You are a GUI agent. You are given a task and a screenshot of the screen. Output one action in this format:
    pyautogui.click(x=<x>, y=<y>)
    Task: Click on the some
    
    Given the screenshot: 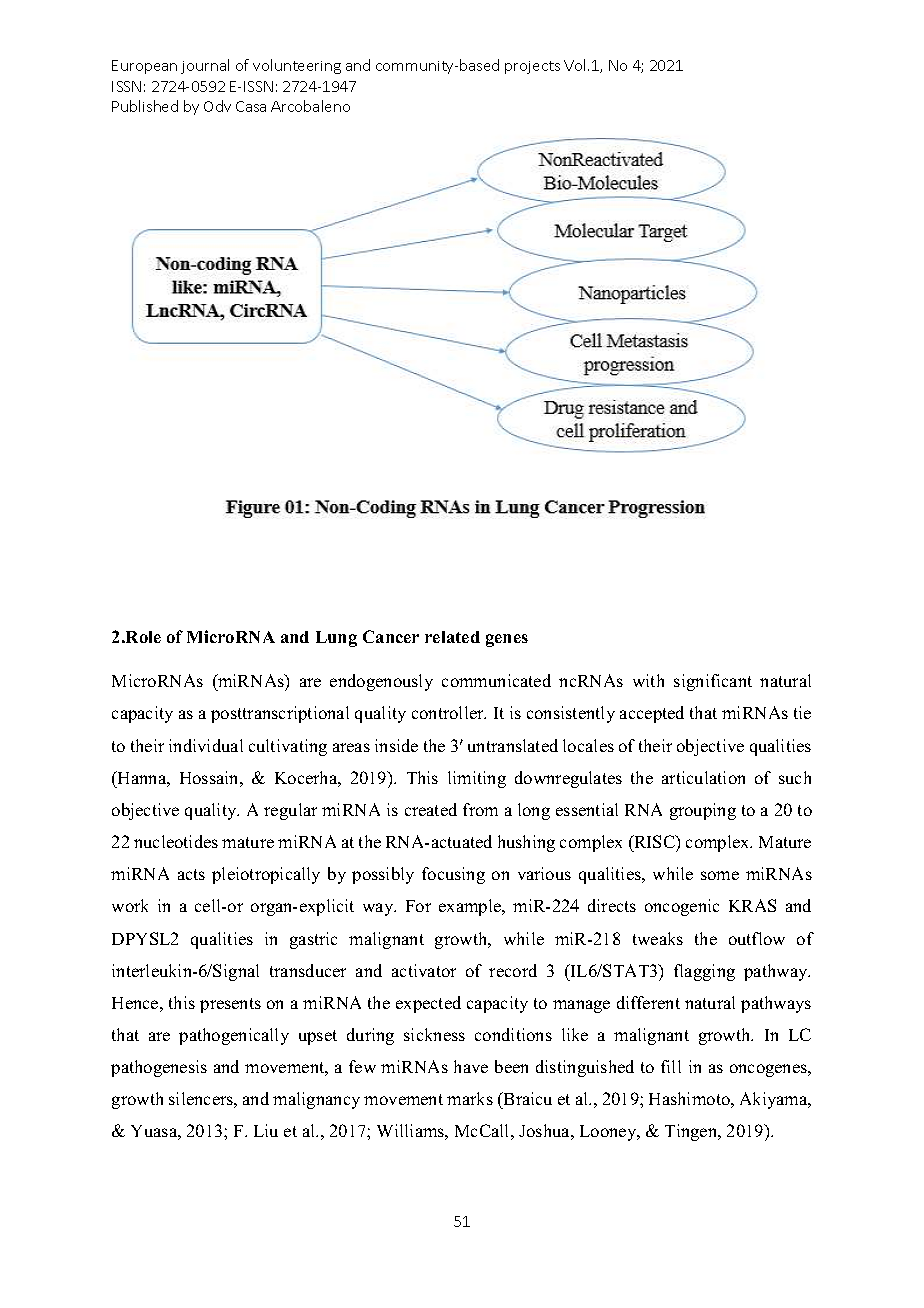 What is the action you would take?
    pyautogui.click(x=720, y=875)
